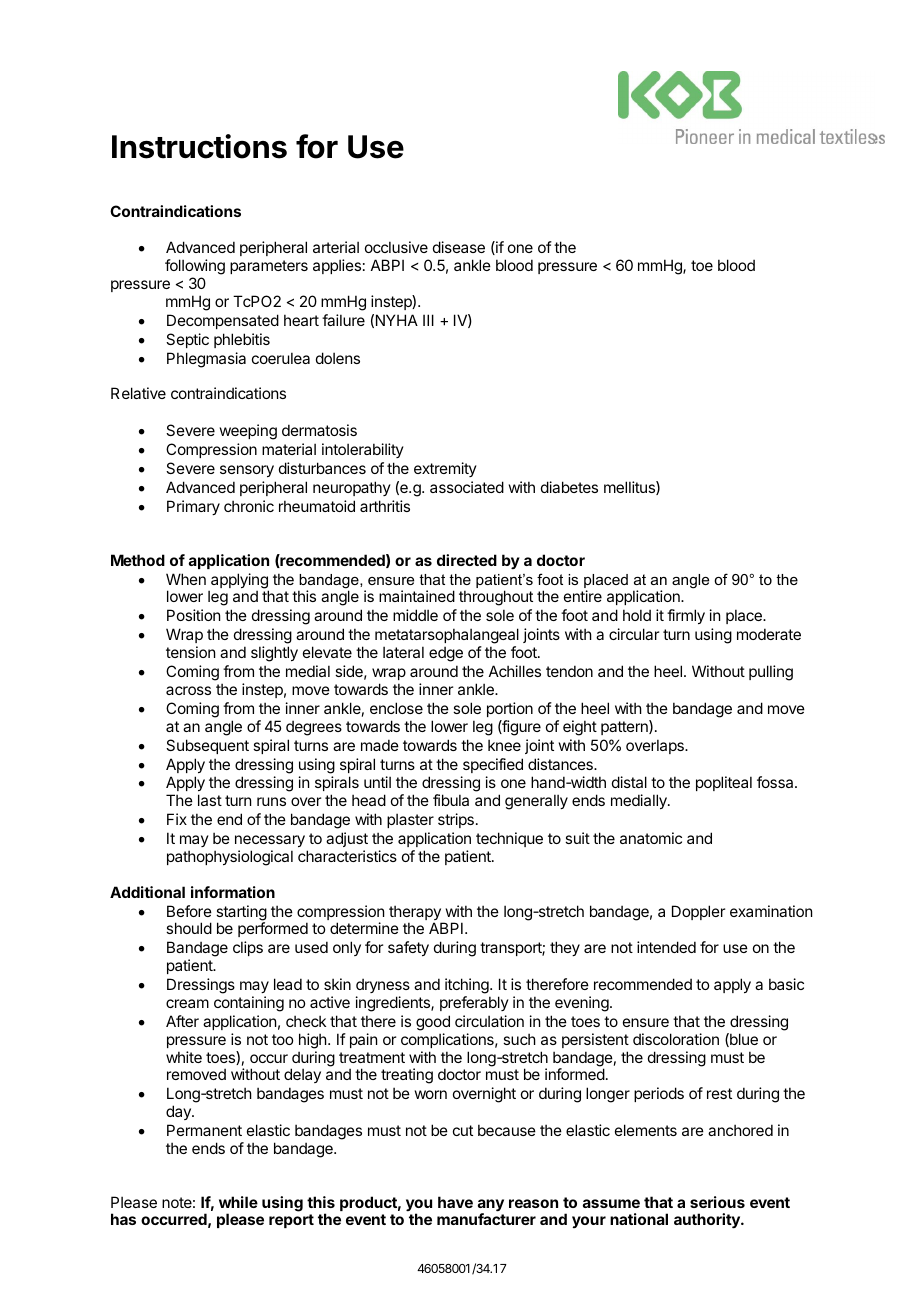 The height and width of the screenshot is (1308, 924). I want to click on occlusive, so click(396, 247).
